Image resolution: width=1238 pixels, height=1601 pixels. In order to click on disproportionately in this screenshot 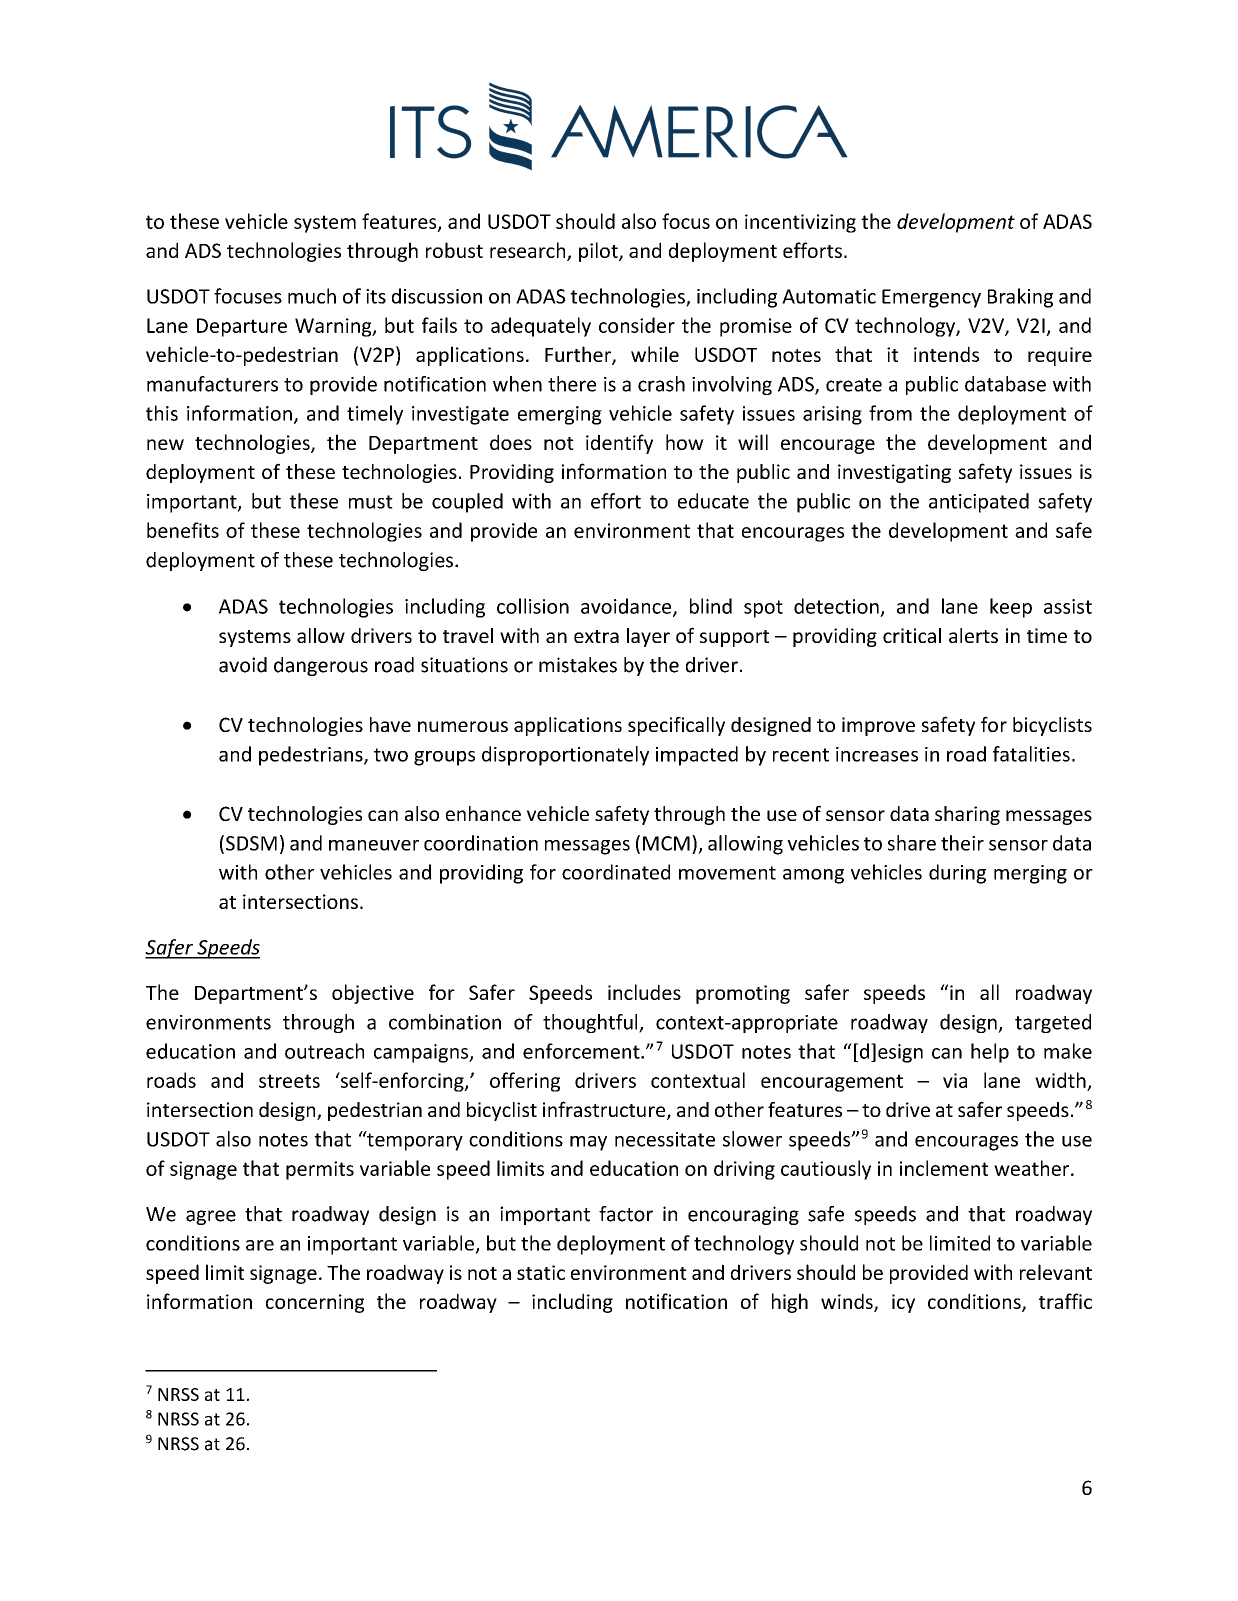, I will do `click(565, 756)`.
